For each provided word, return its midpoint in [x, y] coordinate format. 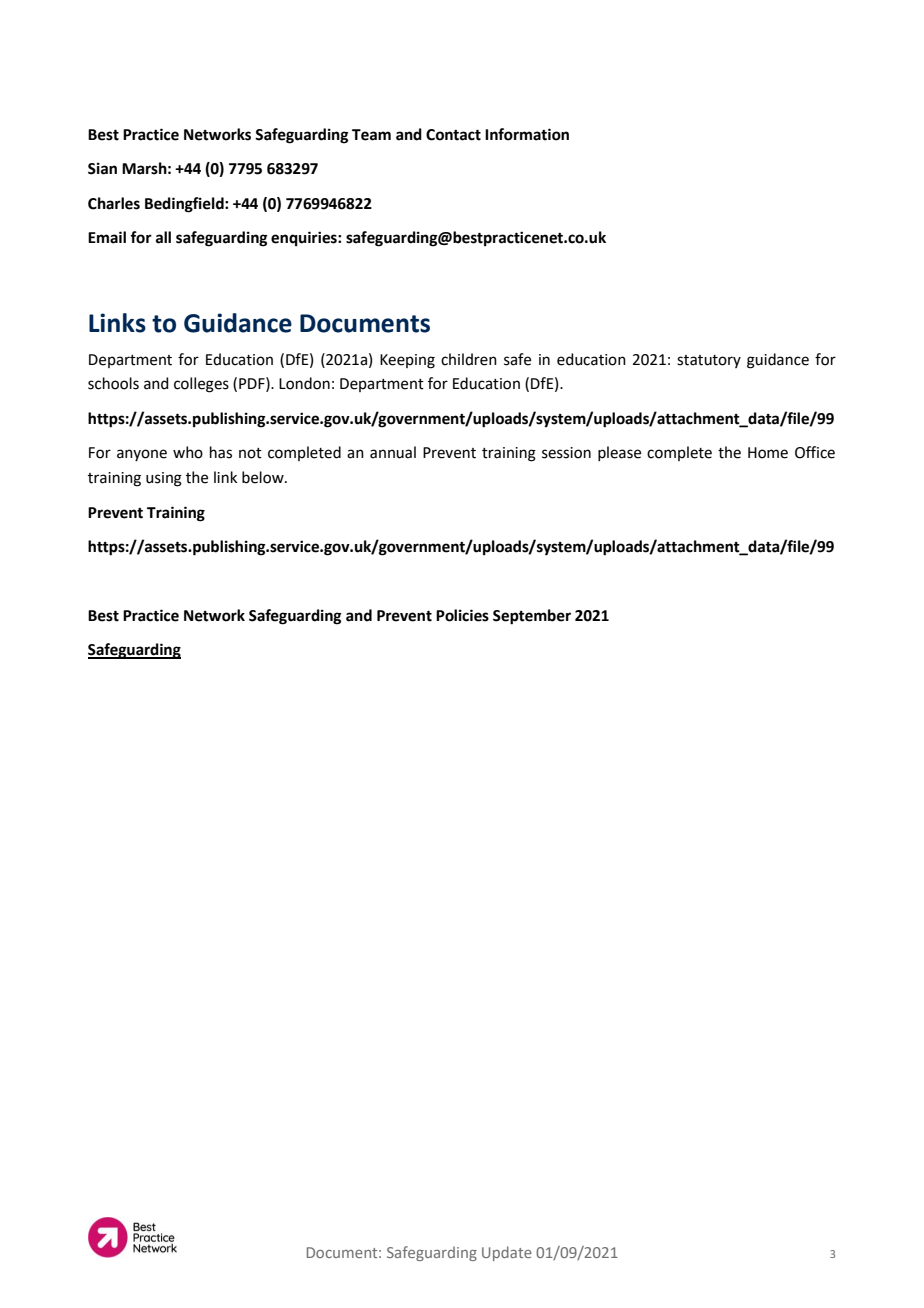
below [264, 477]
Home [768, 453]
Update [507, 1253]
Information [527, 134]
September [532, 617]
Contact [453, 135]
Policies [462, 615]
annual [393, 452]
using [164, 479]
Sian [102, 168]
